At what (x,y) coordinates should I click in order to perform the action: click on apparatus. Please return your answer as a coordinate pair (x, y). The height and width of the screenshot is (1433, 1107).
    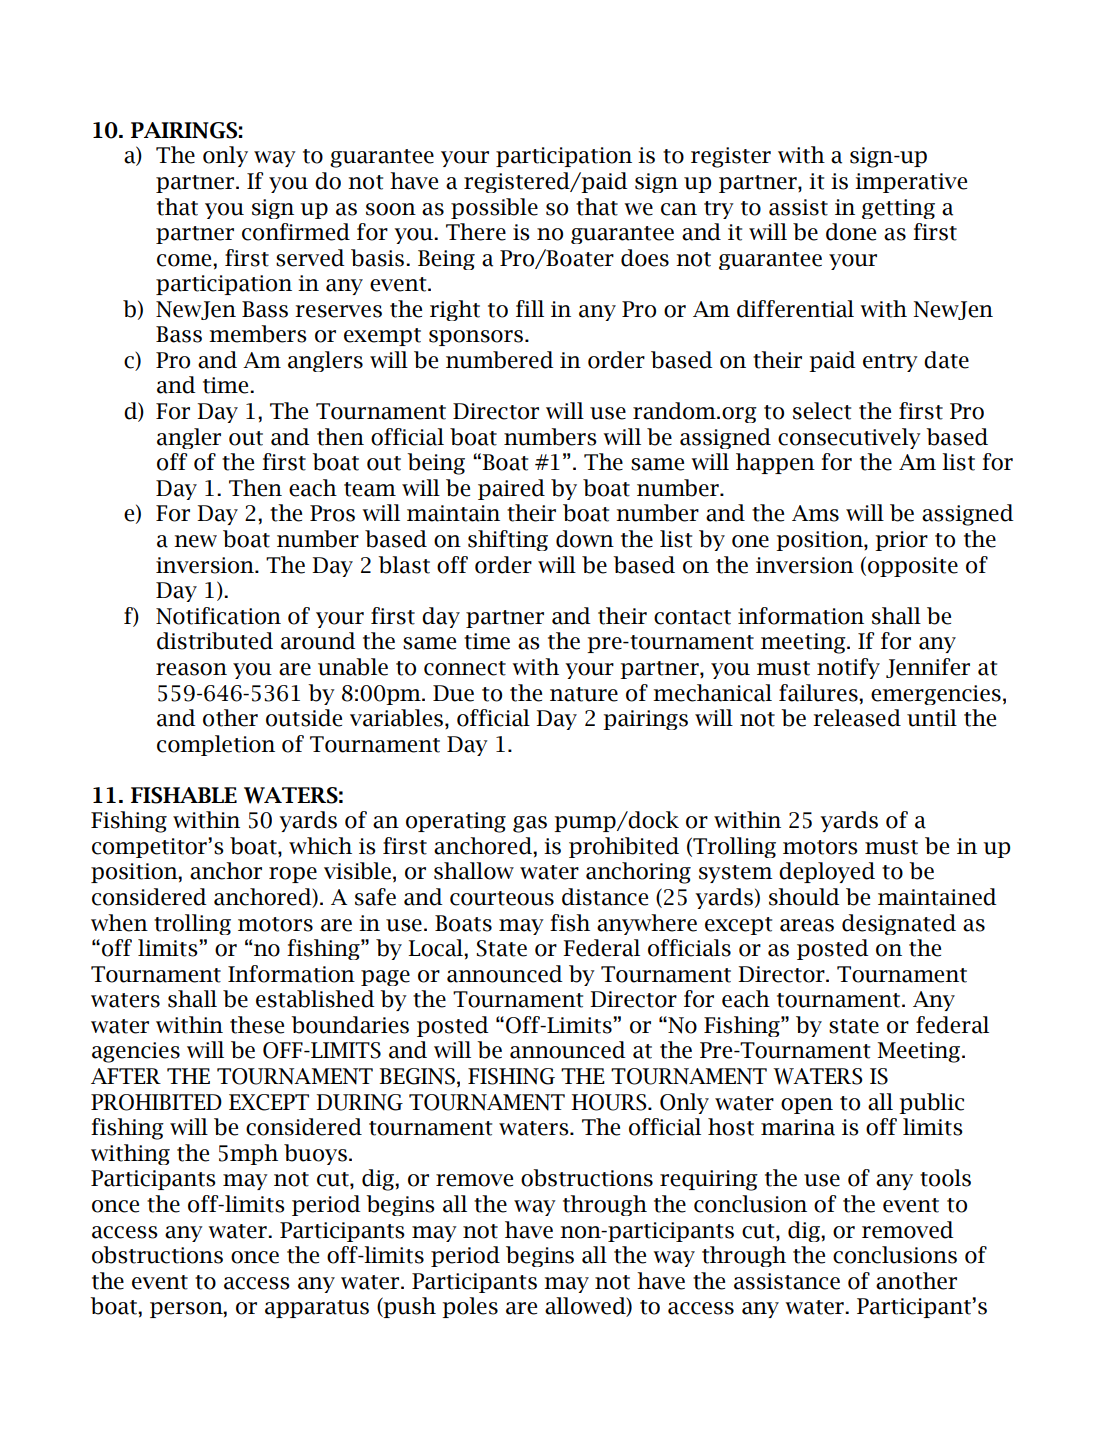
    Looking at the image, I should click on (317, 1309).
